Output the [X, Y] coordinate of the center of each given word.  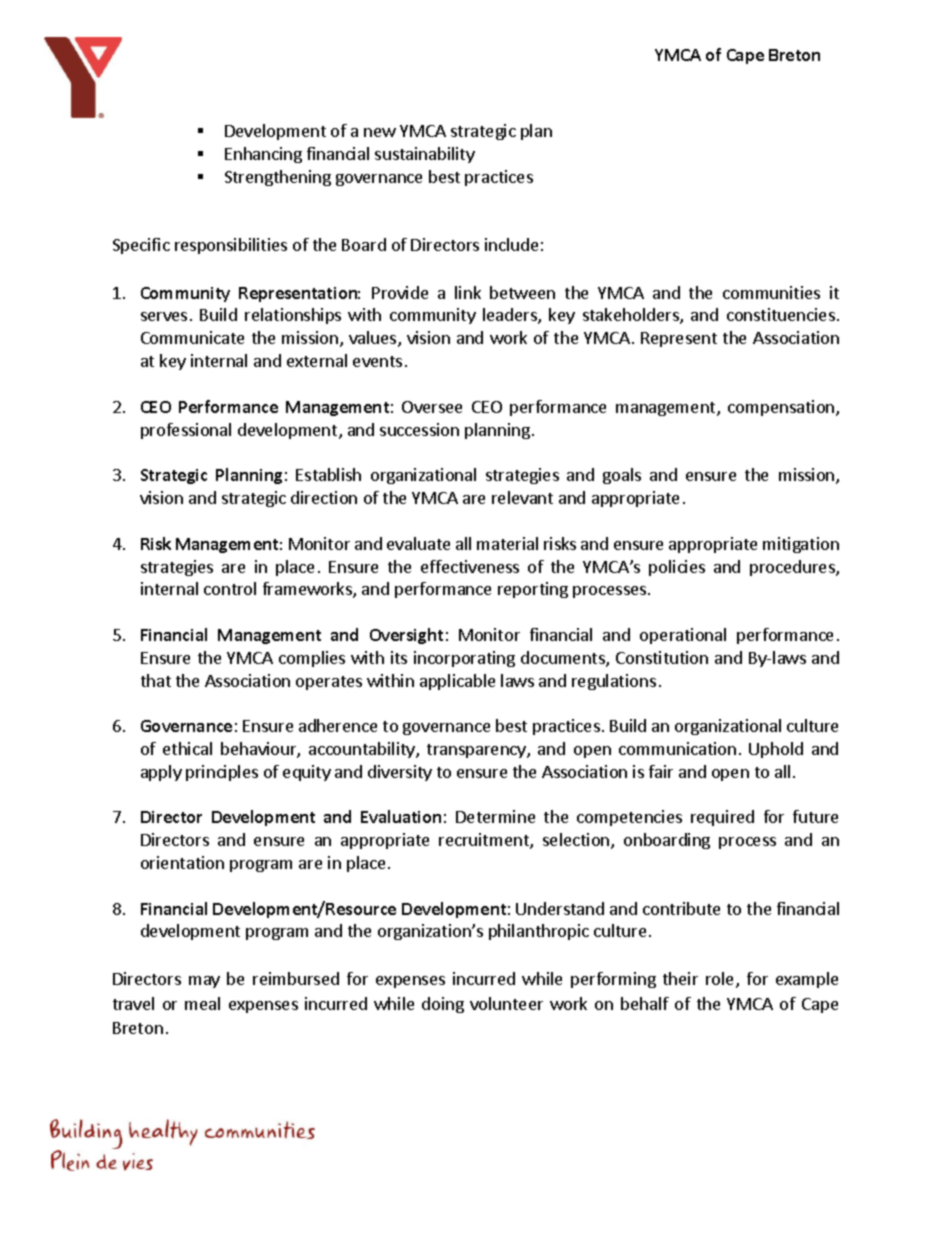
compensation [782, 408]
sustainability [425, 155]
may [204, 982]
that [156, 680]
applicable [457, 682]
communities [771, 292]
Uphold [776, 750]
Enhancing [263, 155]
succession [419, 429]
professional [186, 431]
